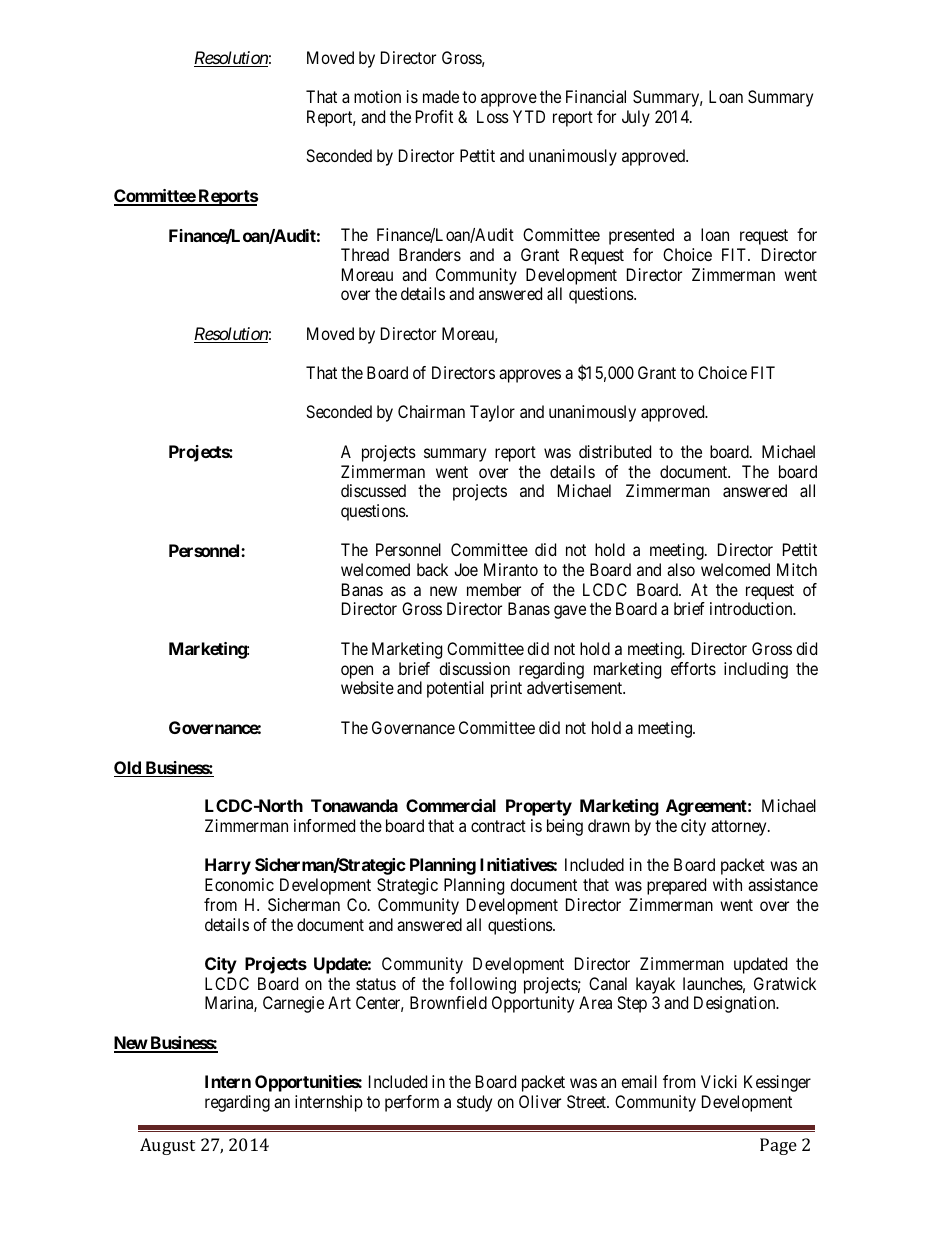  What do you see at coordinates (365, 254) in the screenshot?
I see `Thread` at bounding box center [365, 254].
